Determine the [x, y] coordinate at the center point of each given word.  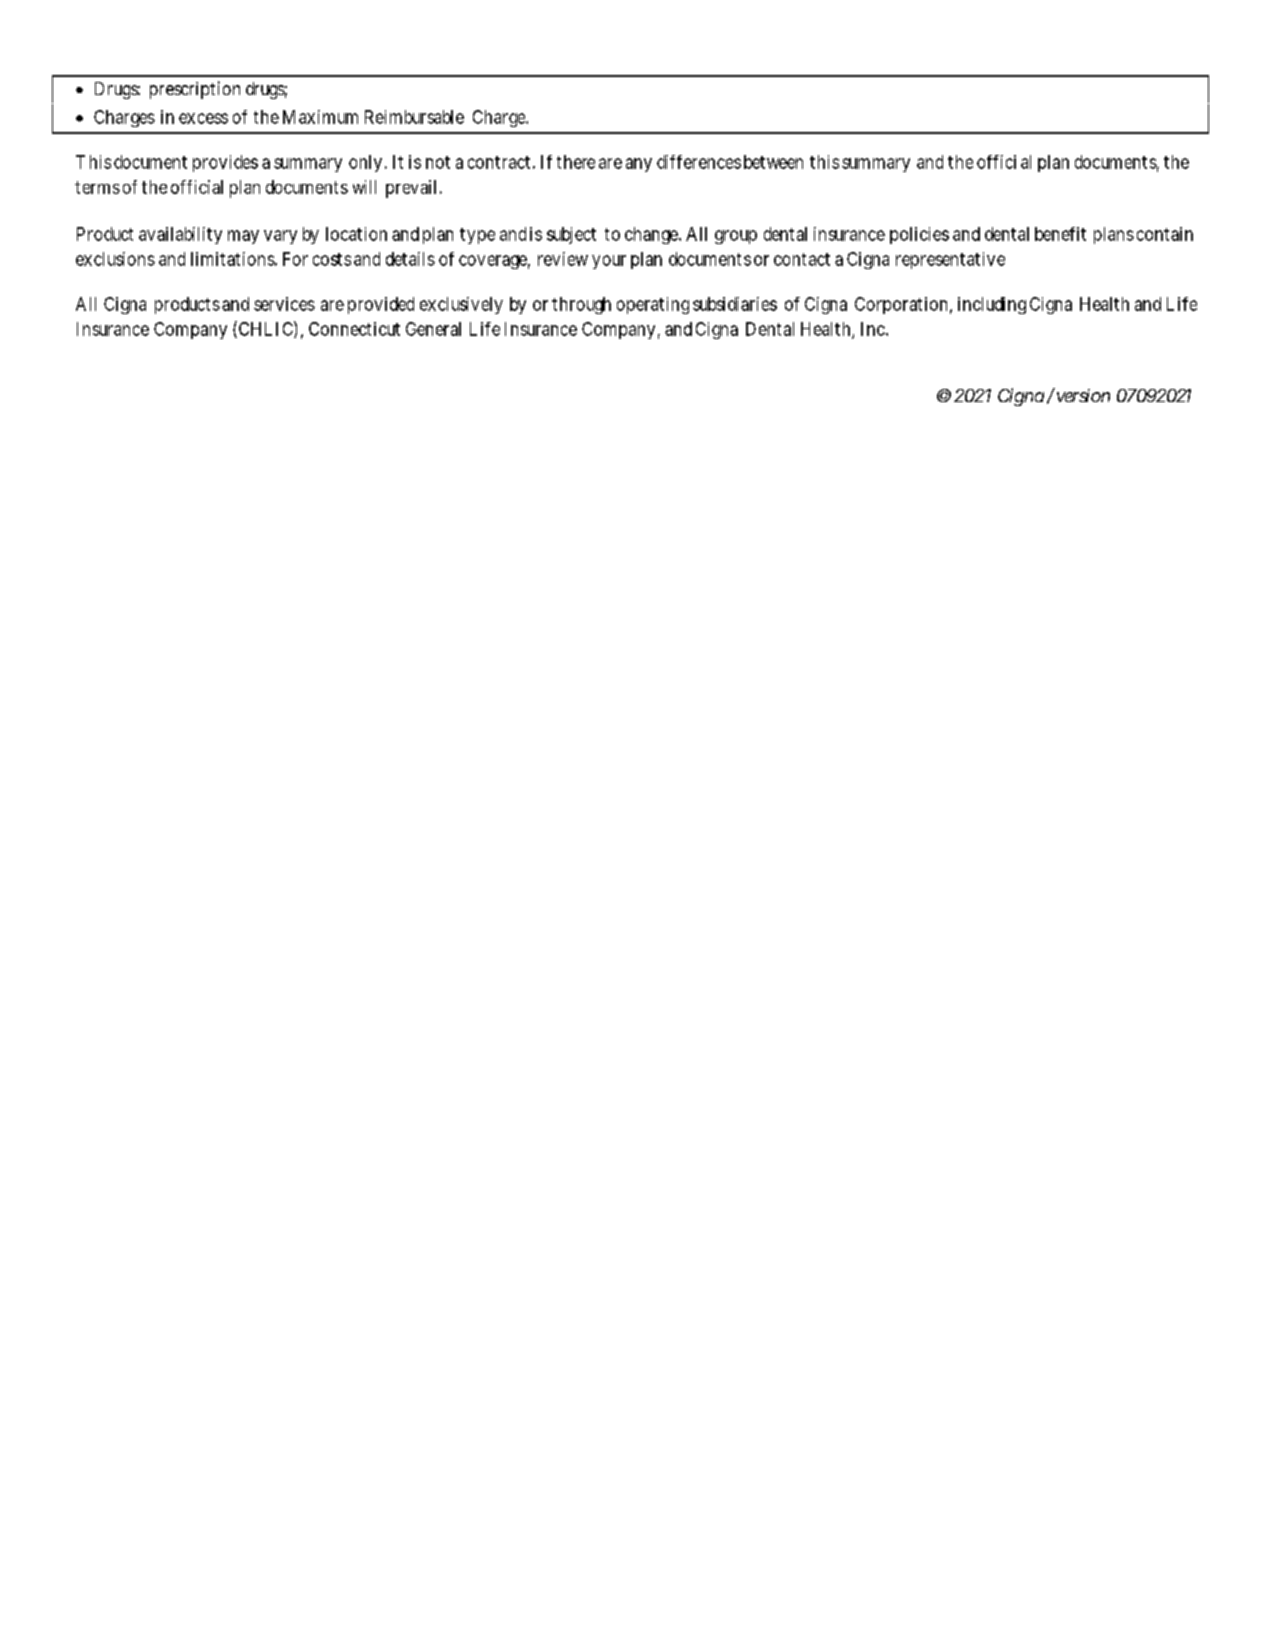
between [773, 162]
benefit [1060, 234]
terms [97, 187]
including [992, 305]
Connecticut [354, 329]
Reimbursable [414, 117]
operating [653, 305]
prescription [195, 90]
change [652, 235]
